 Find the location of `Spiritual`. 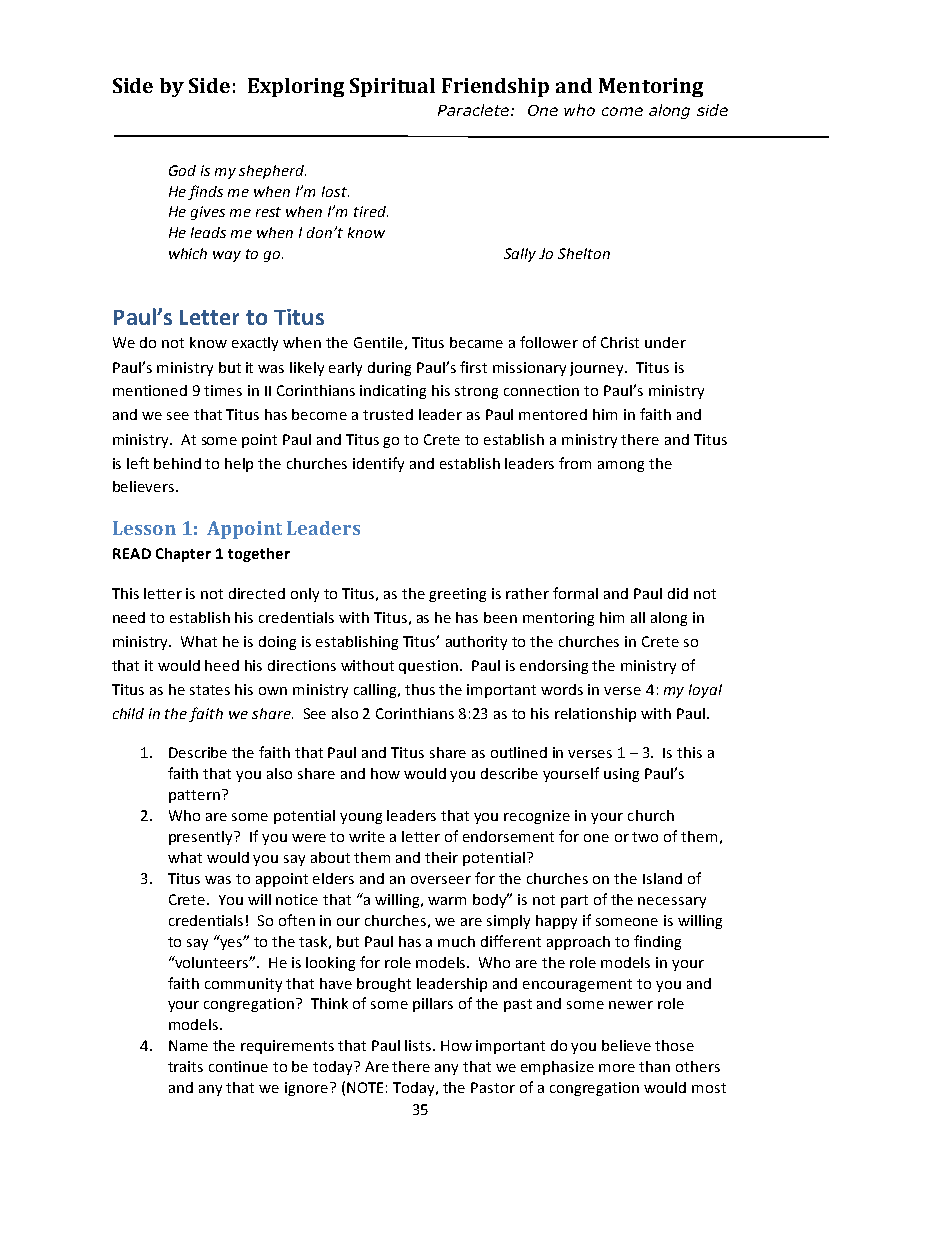

Spiritual is located at coordinates (392, 87).
